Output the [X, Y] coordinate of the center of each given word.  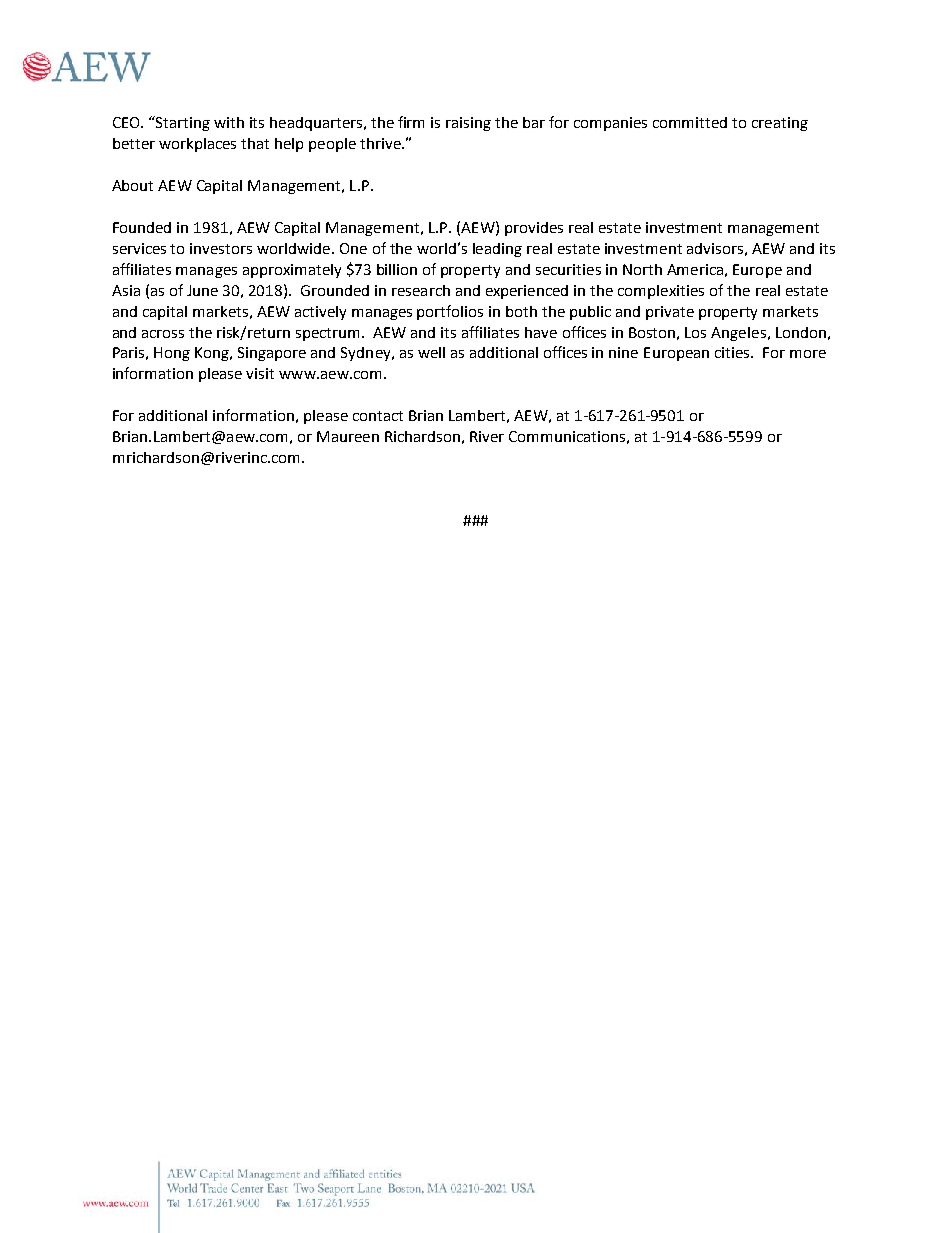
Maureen [348, 436]
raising [468, 124]
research [421, 290]
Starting [182, 123]
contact [378, 416]
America [695, 269]
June [202, 290]
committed [690, 122]
